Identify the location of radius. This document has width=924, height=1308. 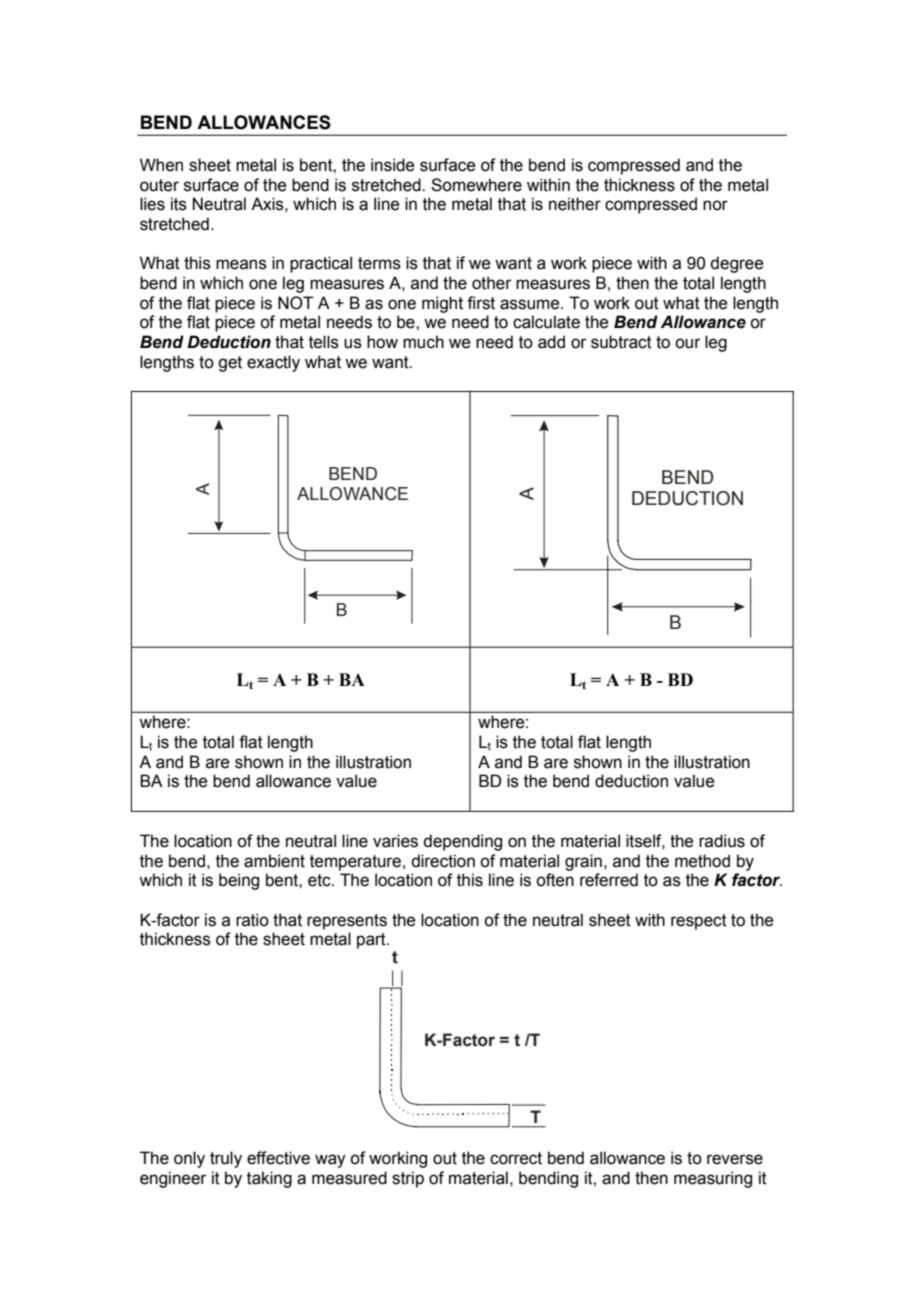
(722, 841).
